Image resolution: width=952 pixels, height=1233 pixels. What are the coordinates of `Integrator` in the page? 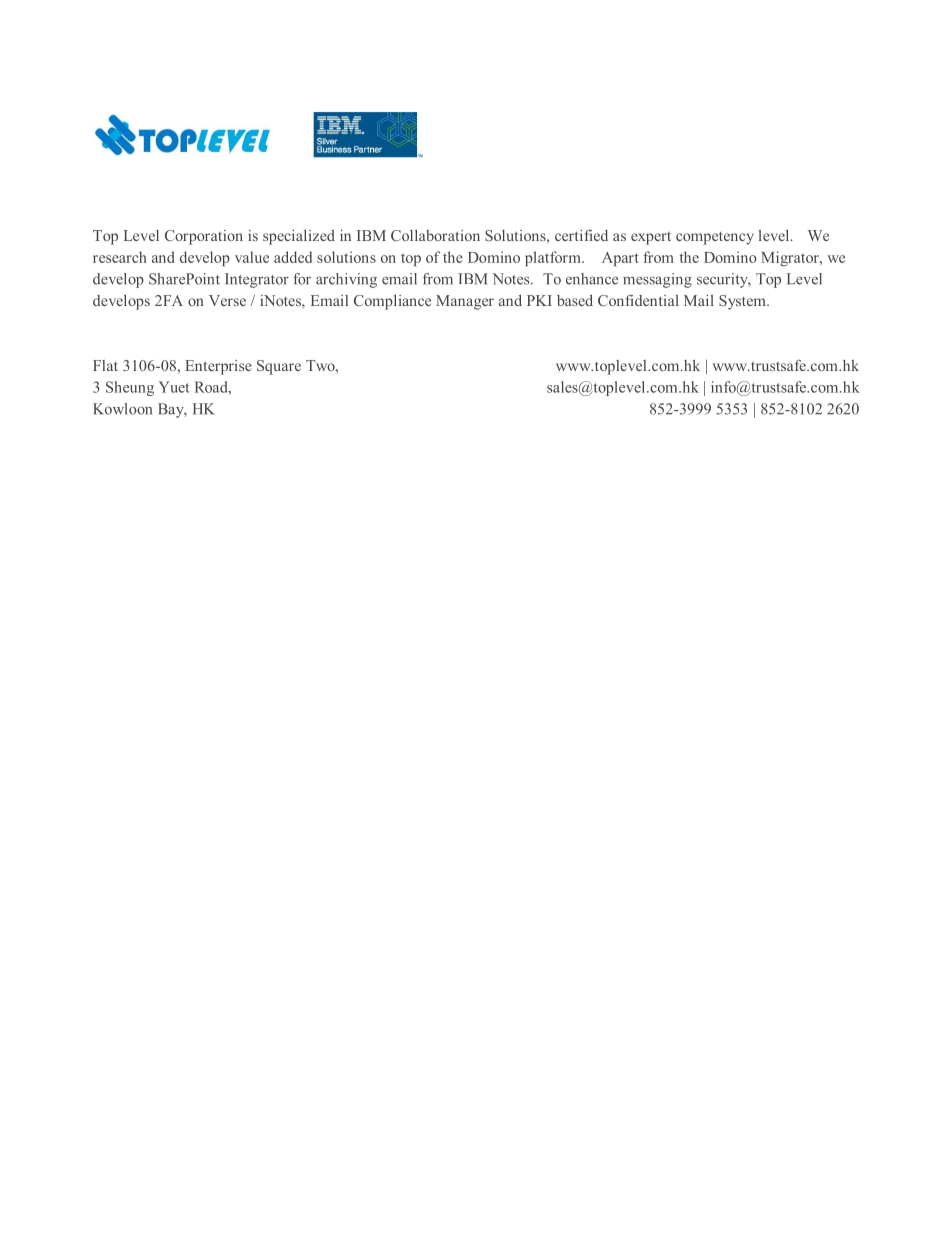 It's located at (257, 280).
